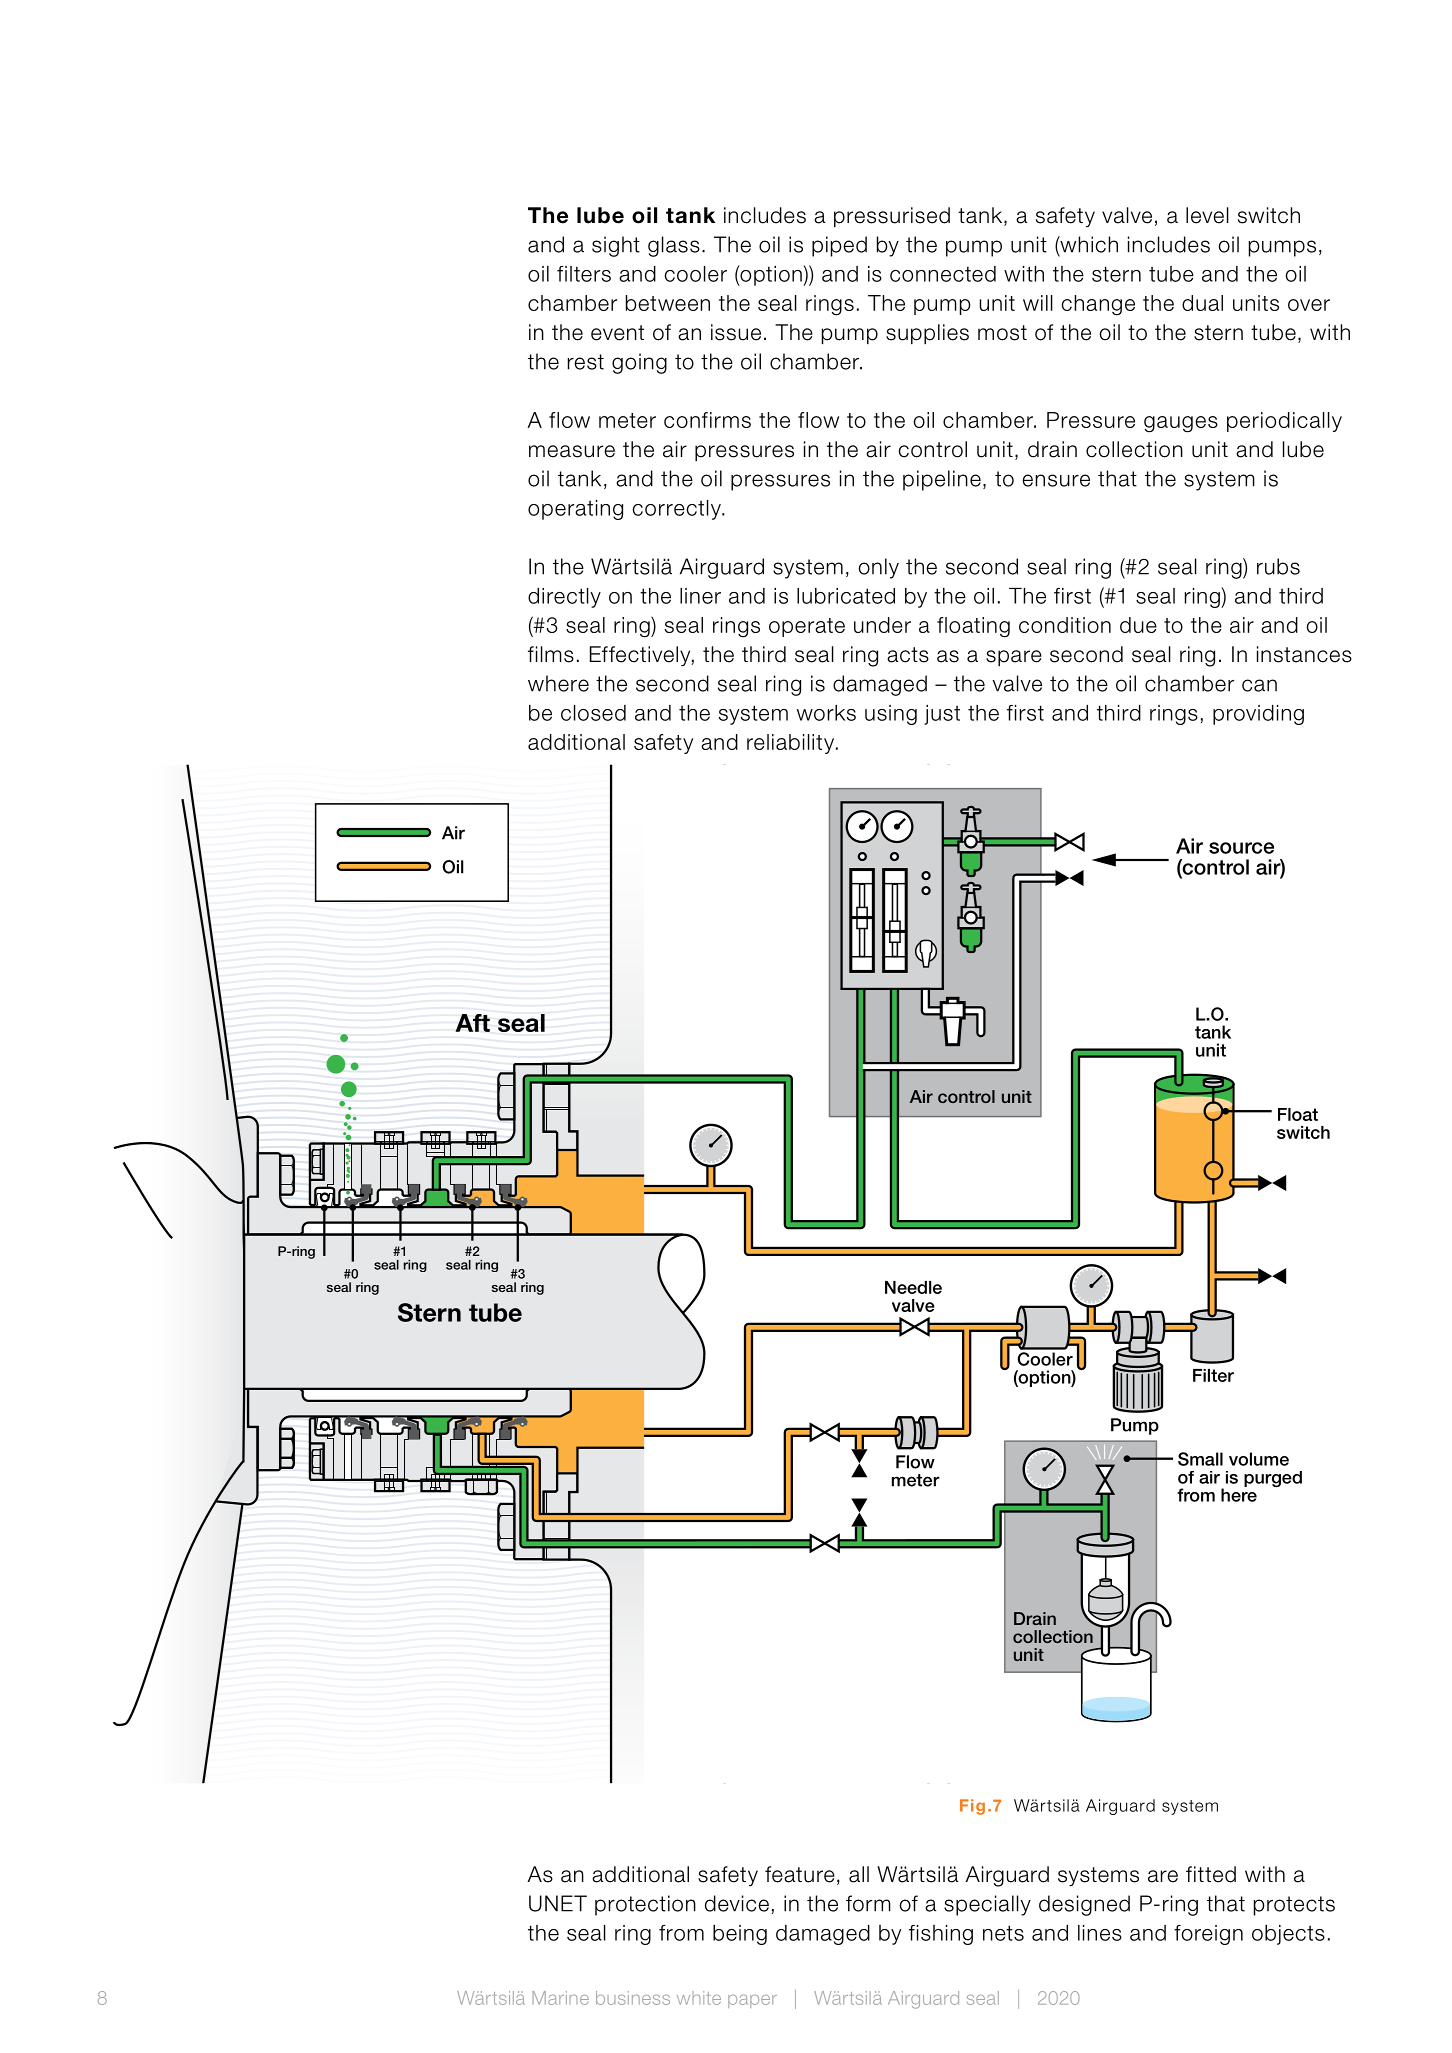  What do you see at coordinates (1259, 685) in the screenshot?
I see `can` at bounding box center [1259, 685].
